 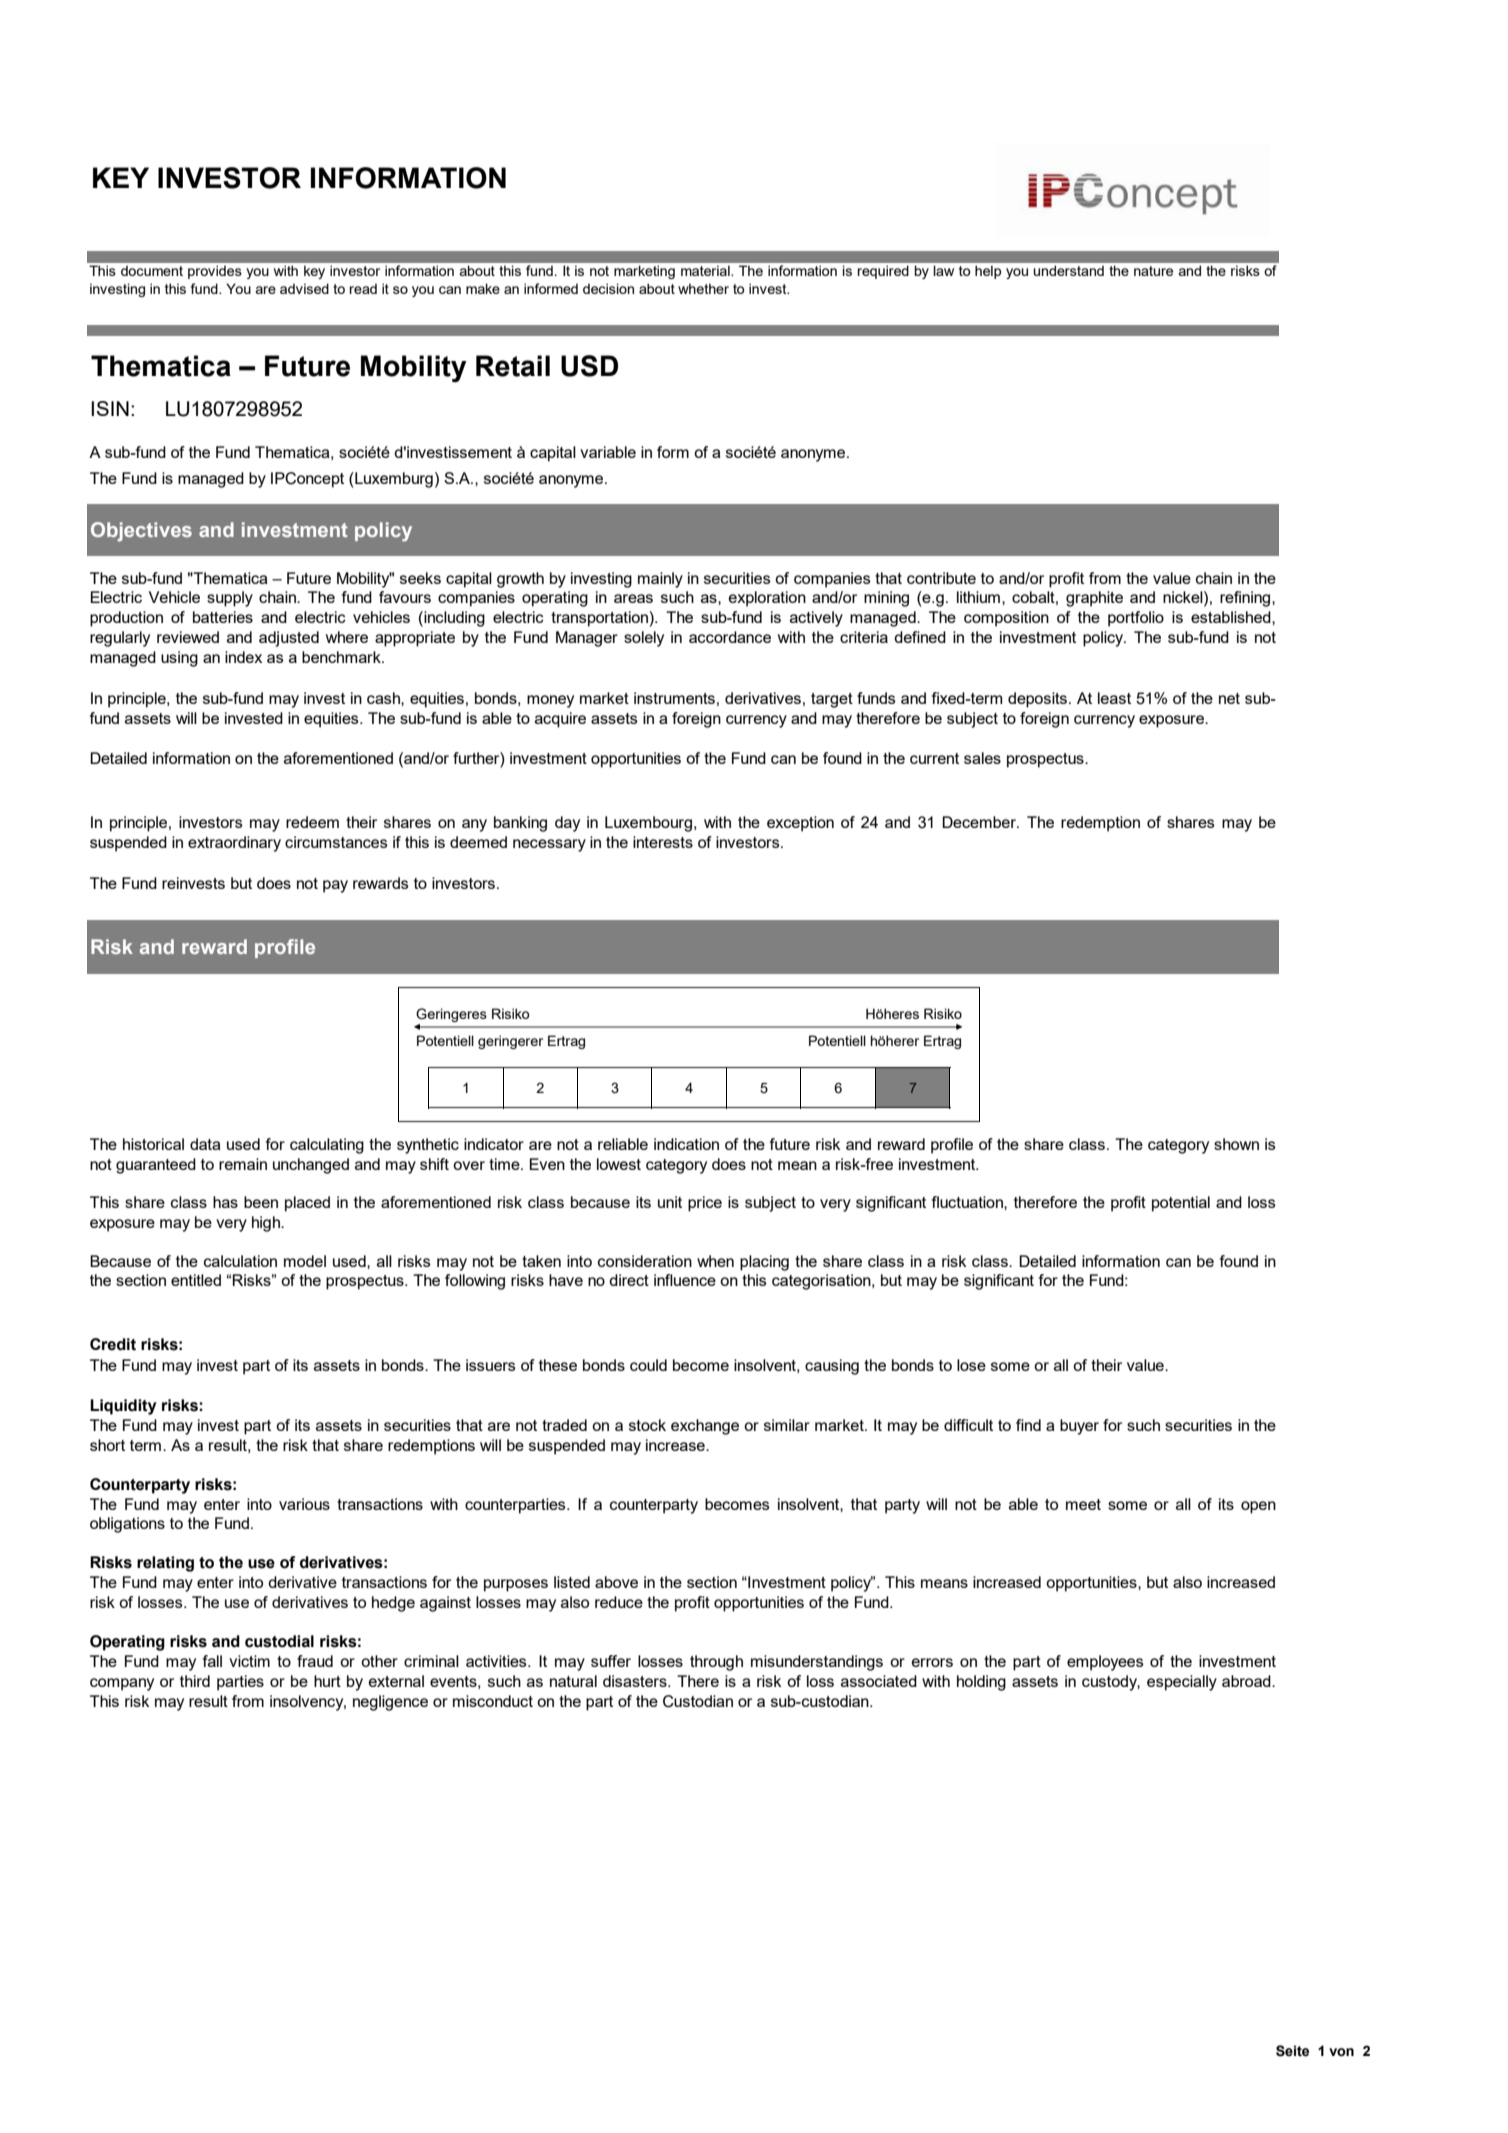 I want to click on whether, so click(x=703, y=288).
